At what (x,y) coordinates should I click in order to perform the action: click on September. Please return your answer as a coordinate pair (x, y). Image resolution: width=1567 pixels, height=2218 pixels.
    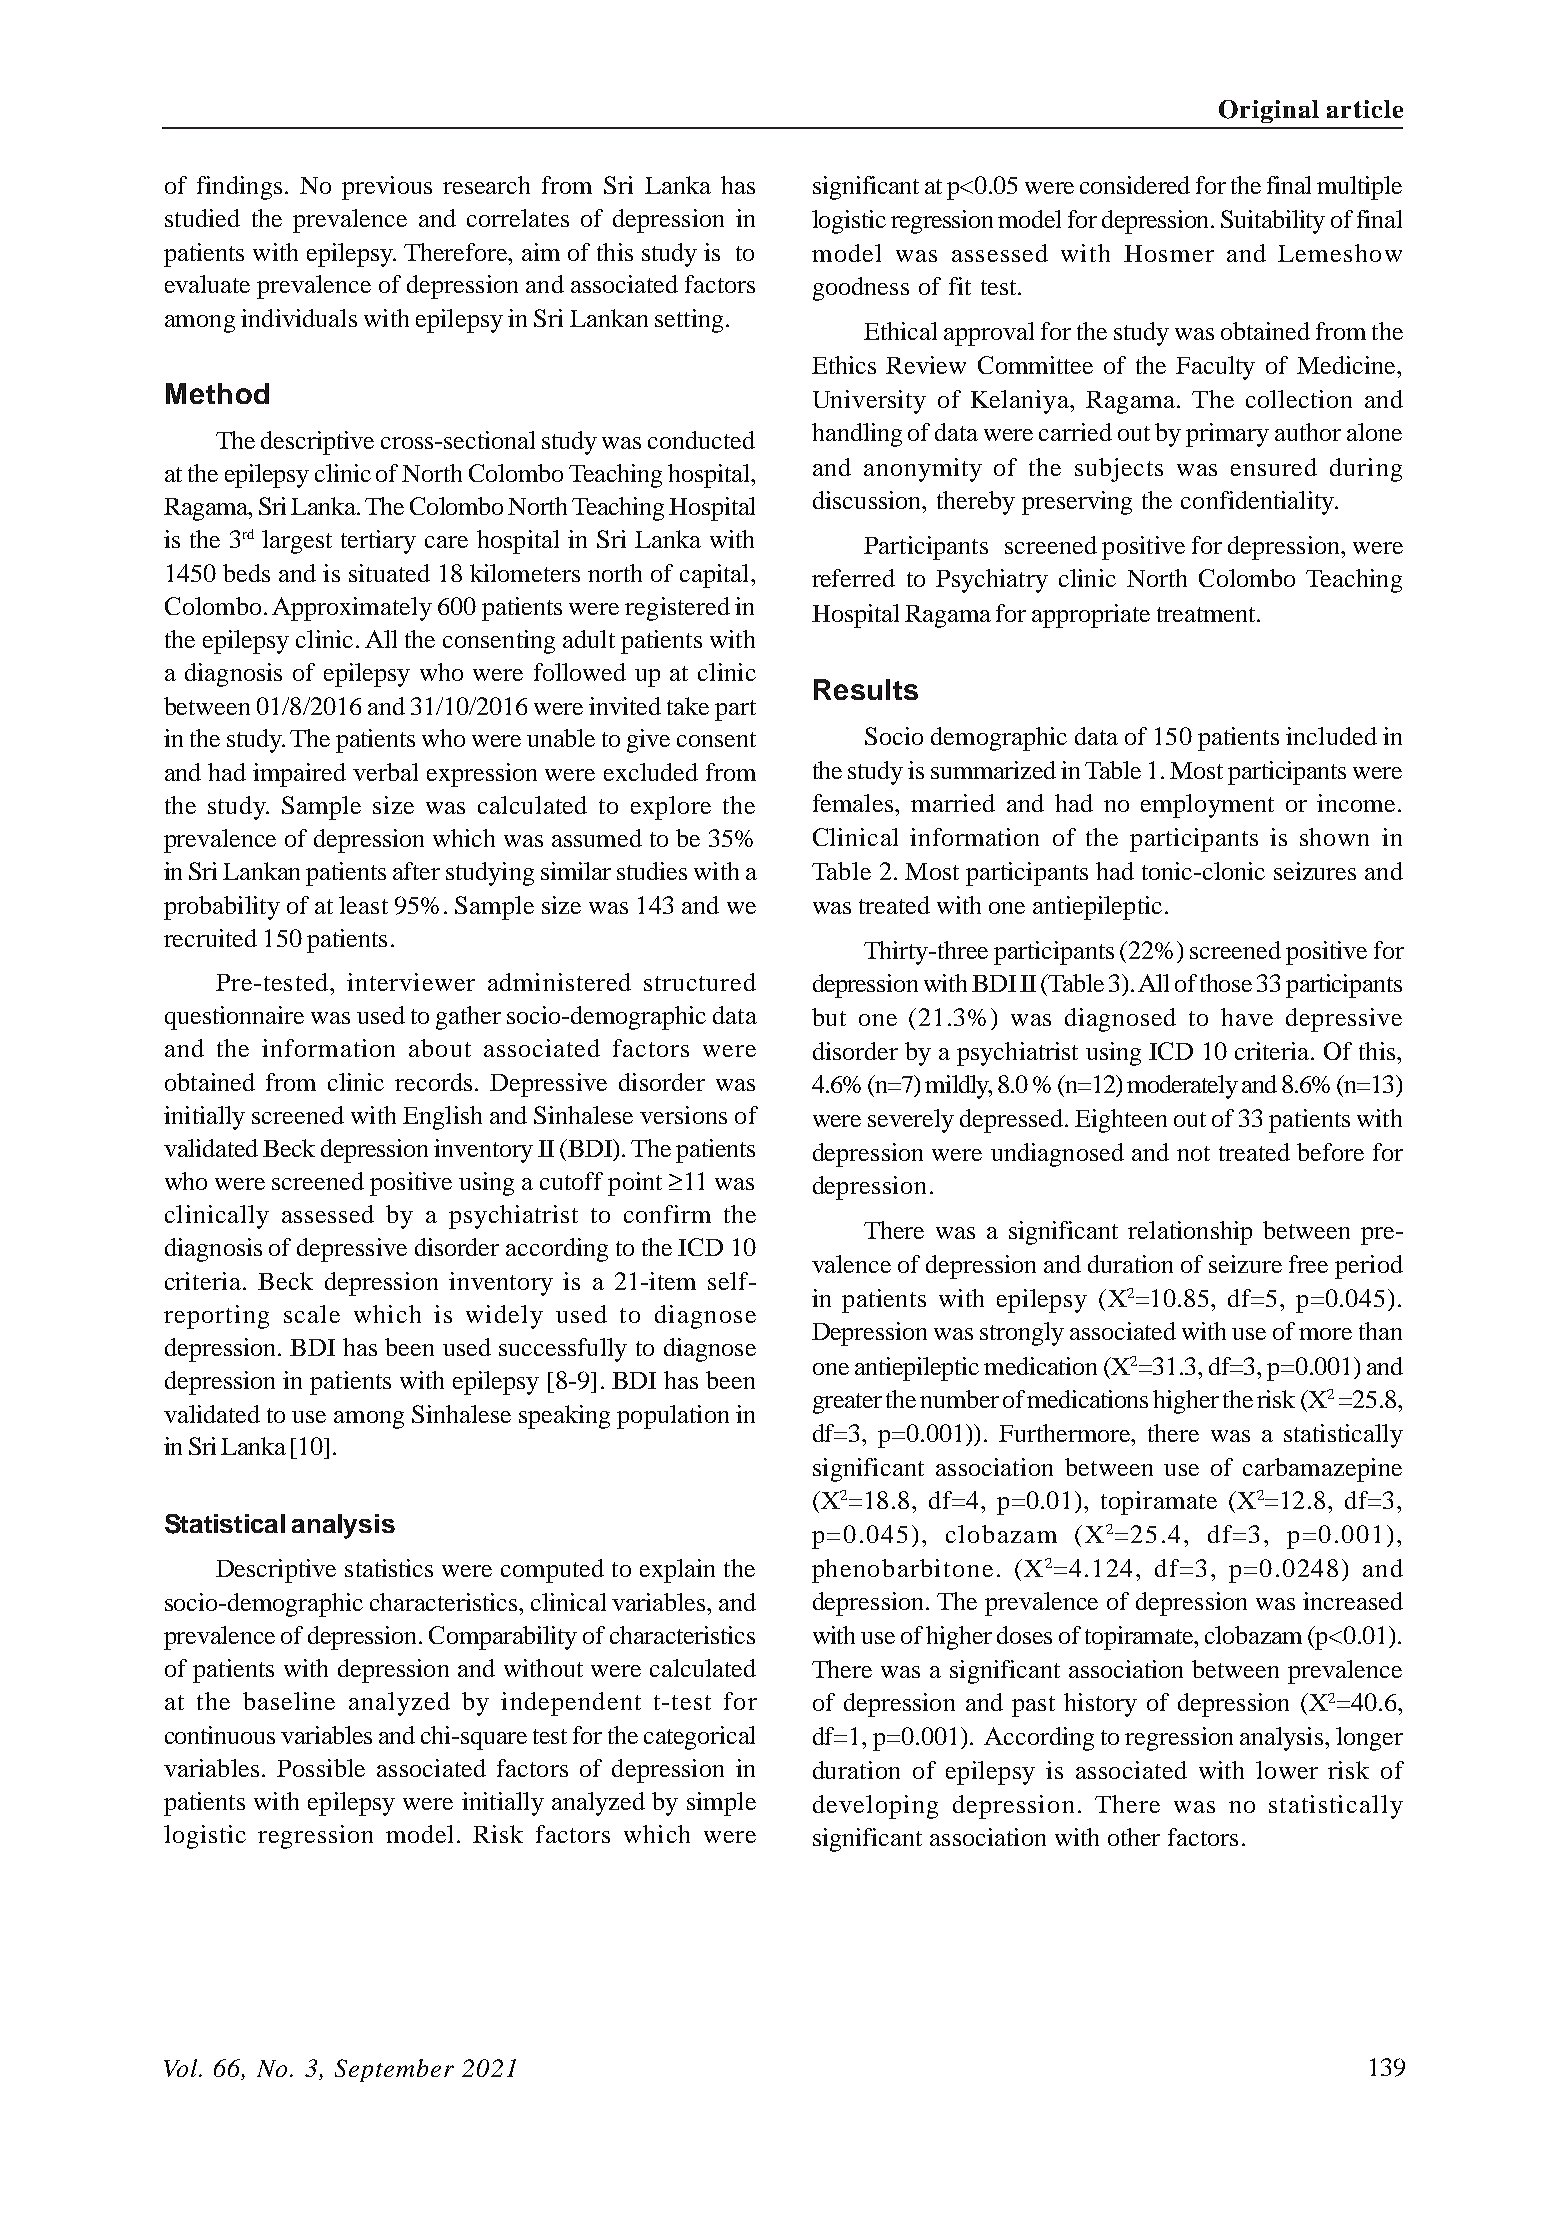
    Looking at the image, I should click on (394, 2070).
